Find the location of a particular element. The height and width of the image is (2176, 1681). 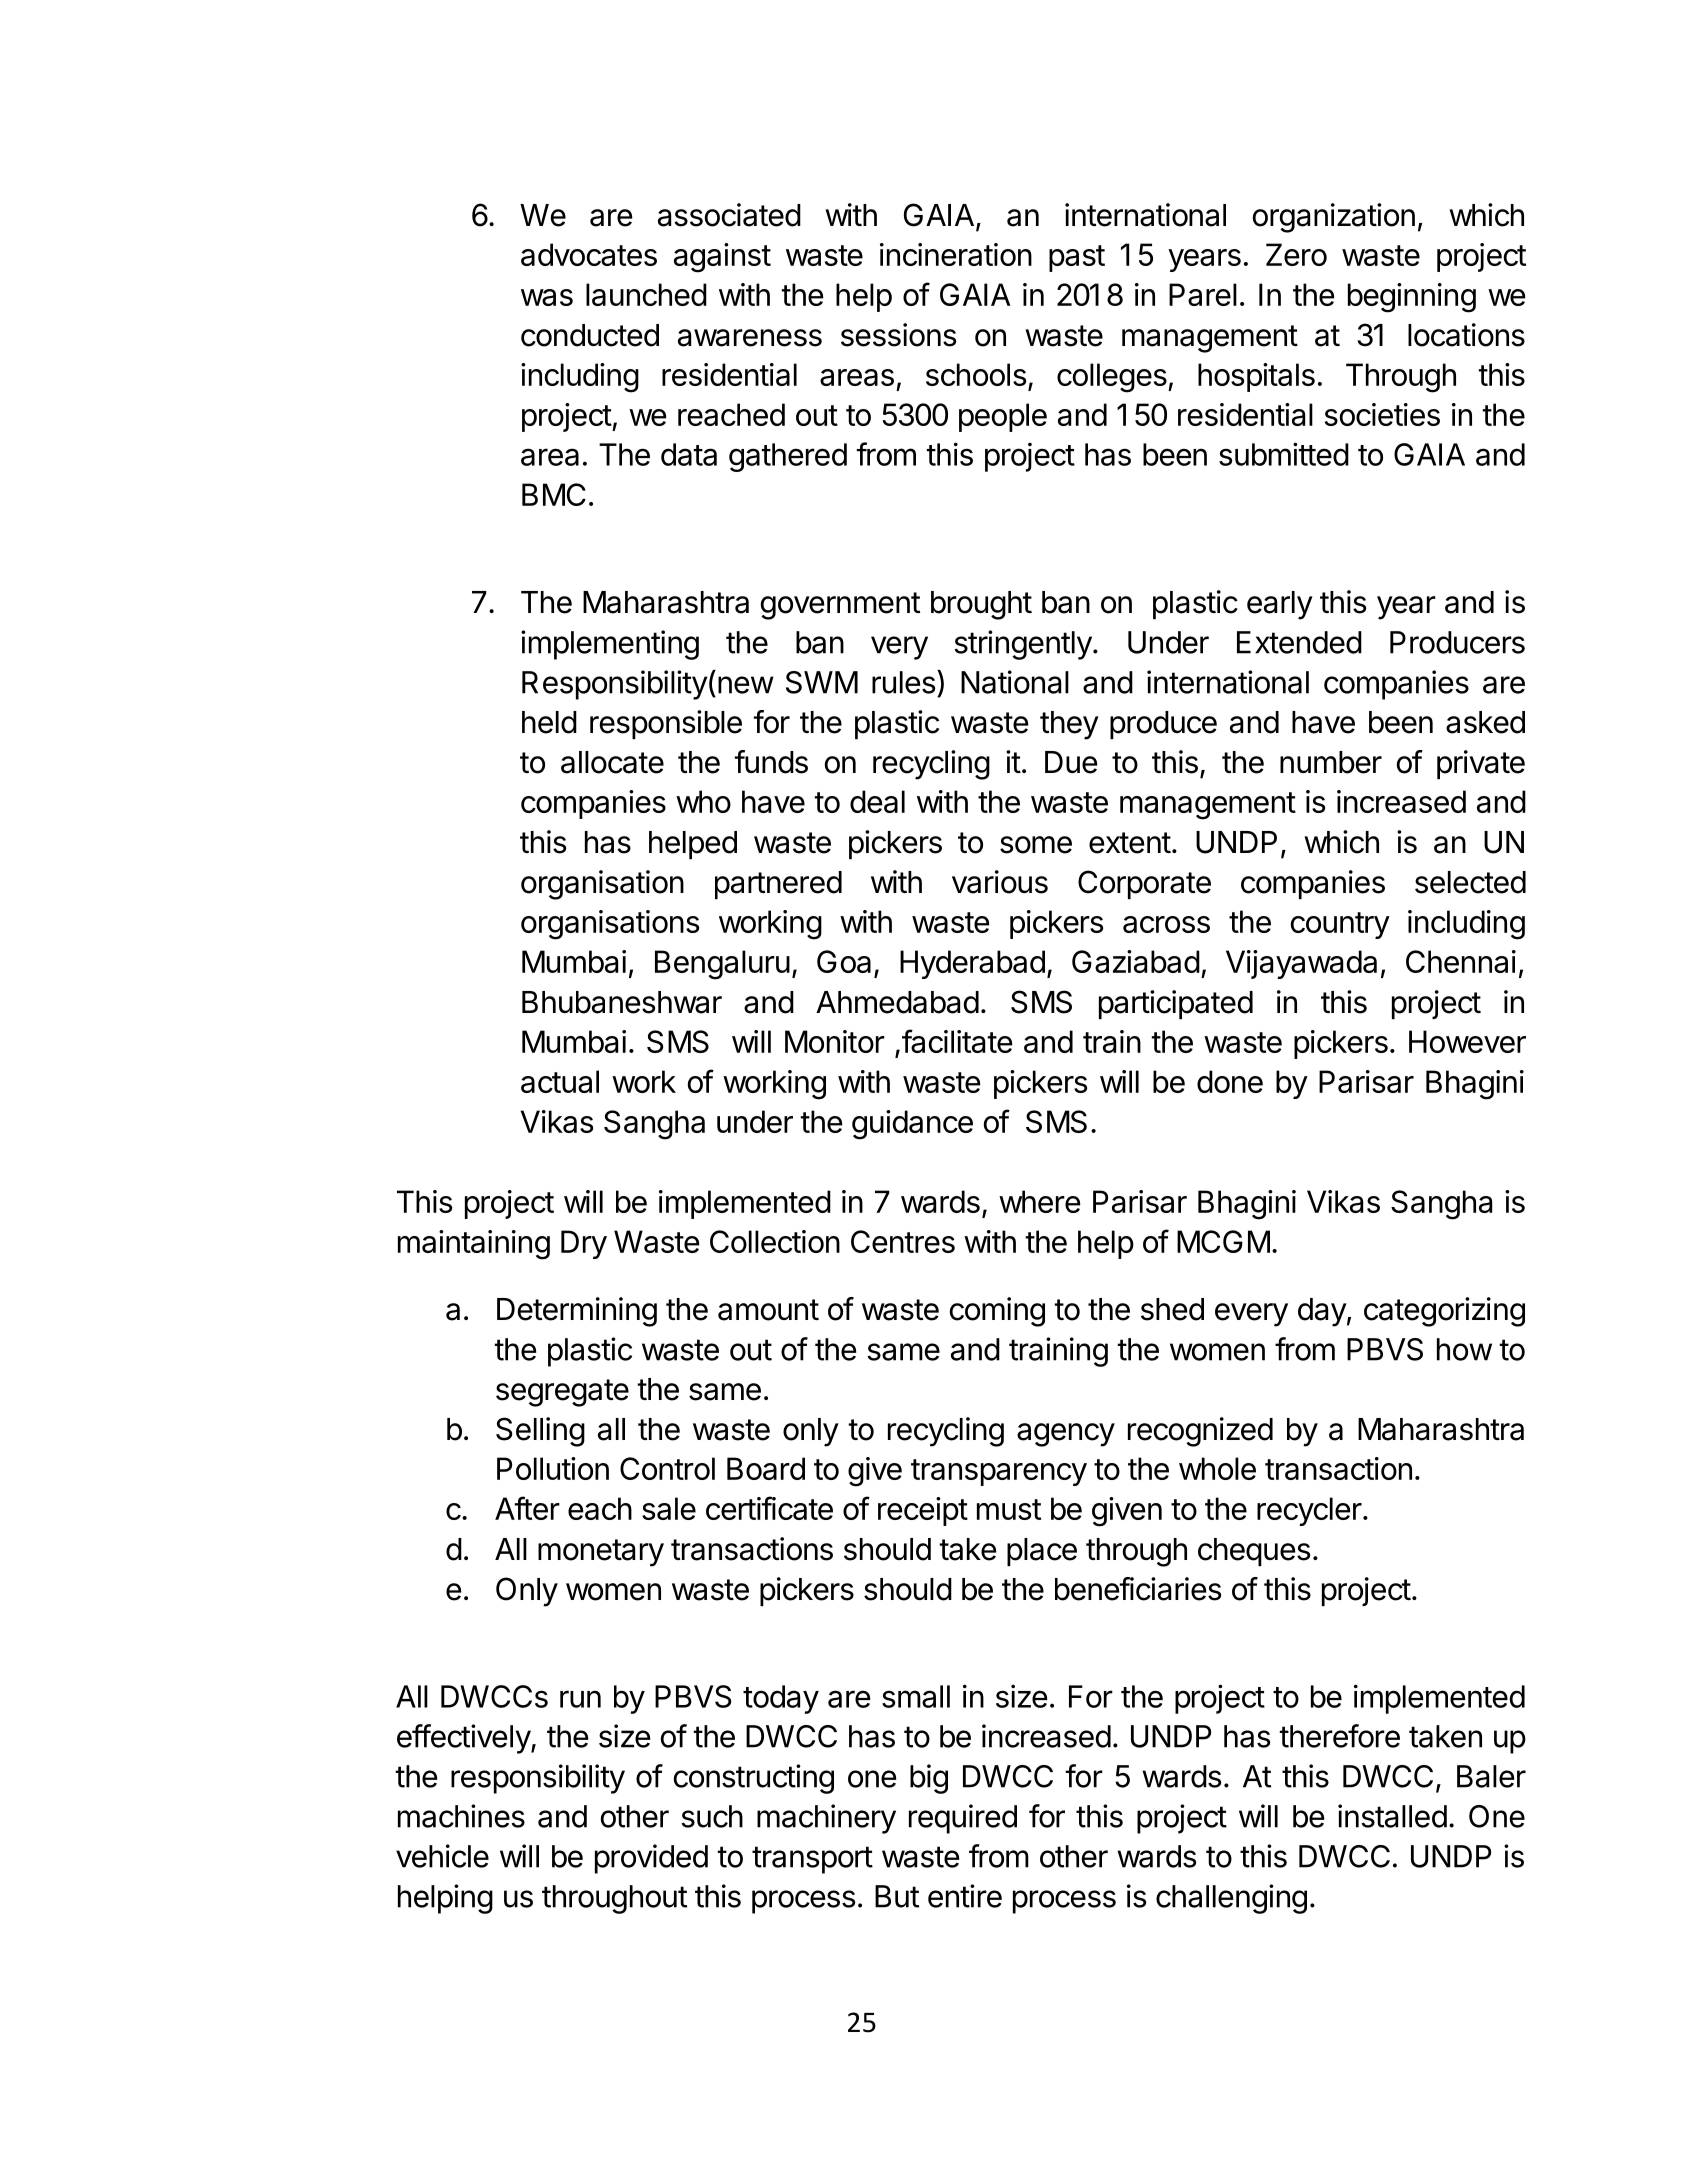

beginning is located at coordinates (1412, 298).
